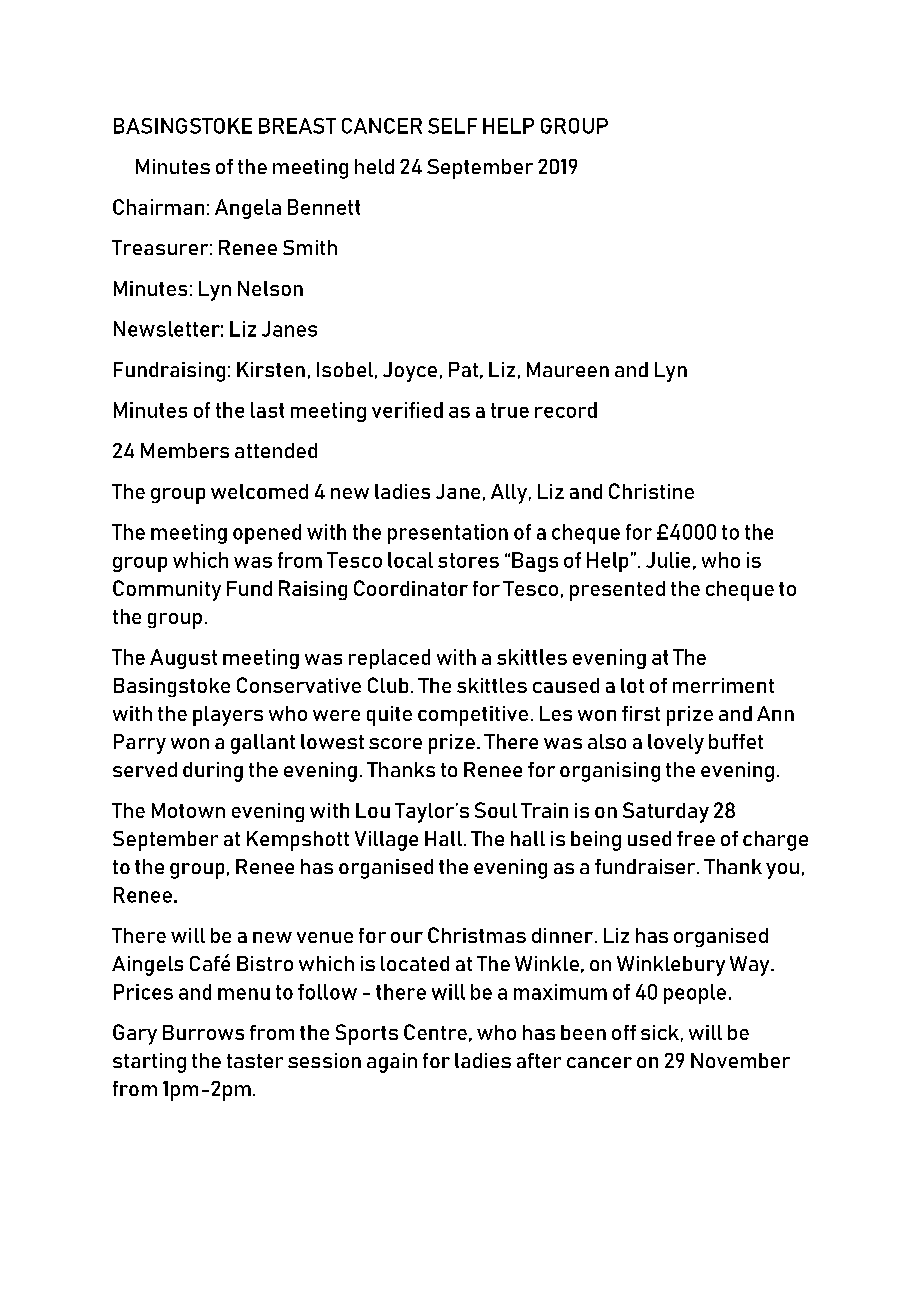  What do you see at coordinates (228, 716) in the screenshot?
I see `players` at bounding box center [228, 716].
